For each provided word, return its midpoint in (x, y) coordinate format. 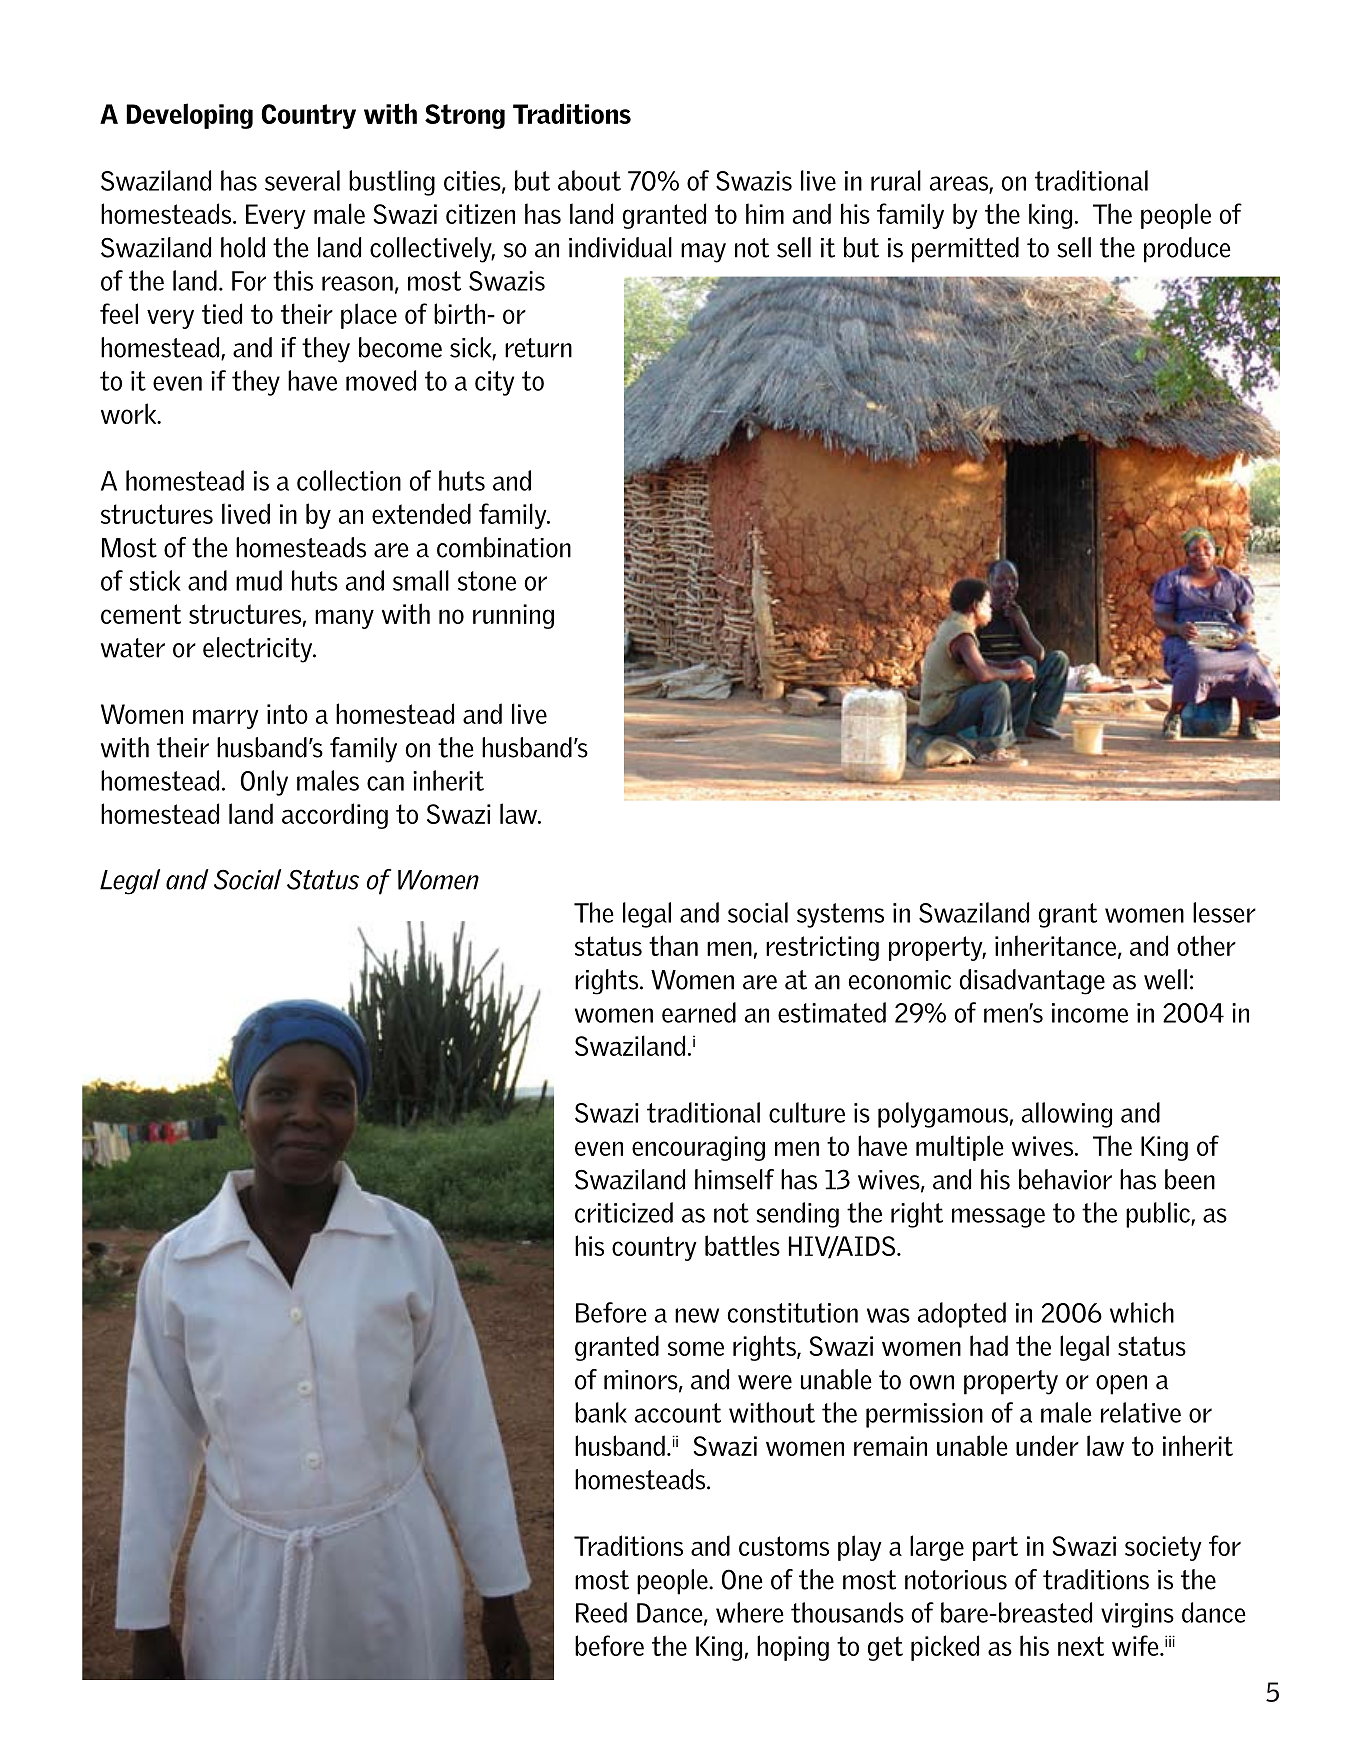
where (750, 1612)
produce (1187, 250)
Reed (601, 1612)
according (335, 816)
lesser (1224, 912)
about (589, 180)
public (1159, 1215)
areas (960, 184)
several (302, 180)
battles (742, 1245)
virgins (1137, 1615)
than (673, 945)
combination (504, 547)
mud (259, 580)
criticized (624, 1212)
